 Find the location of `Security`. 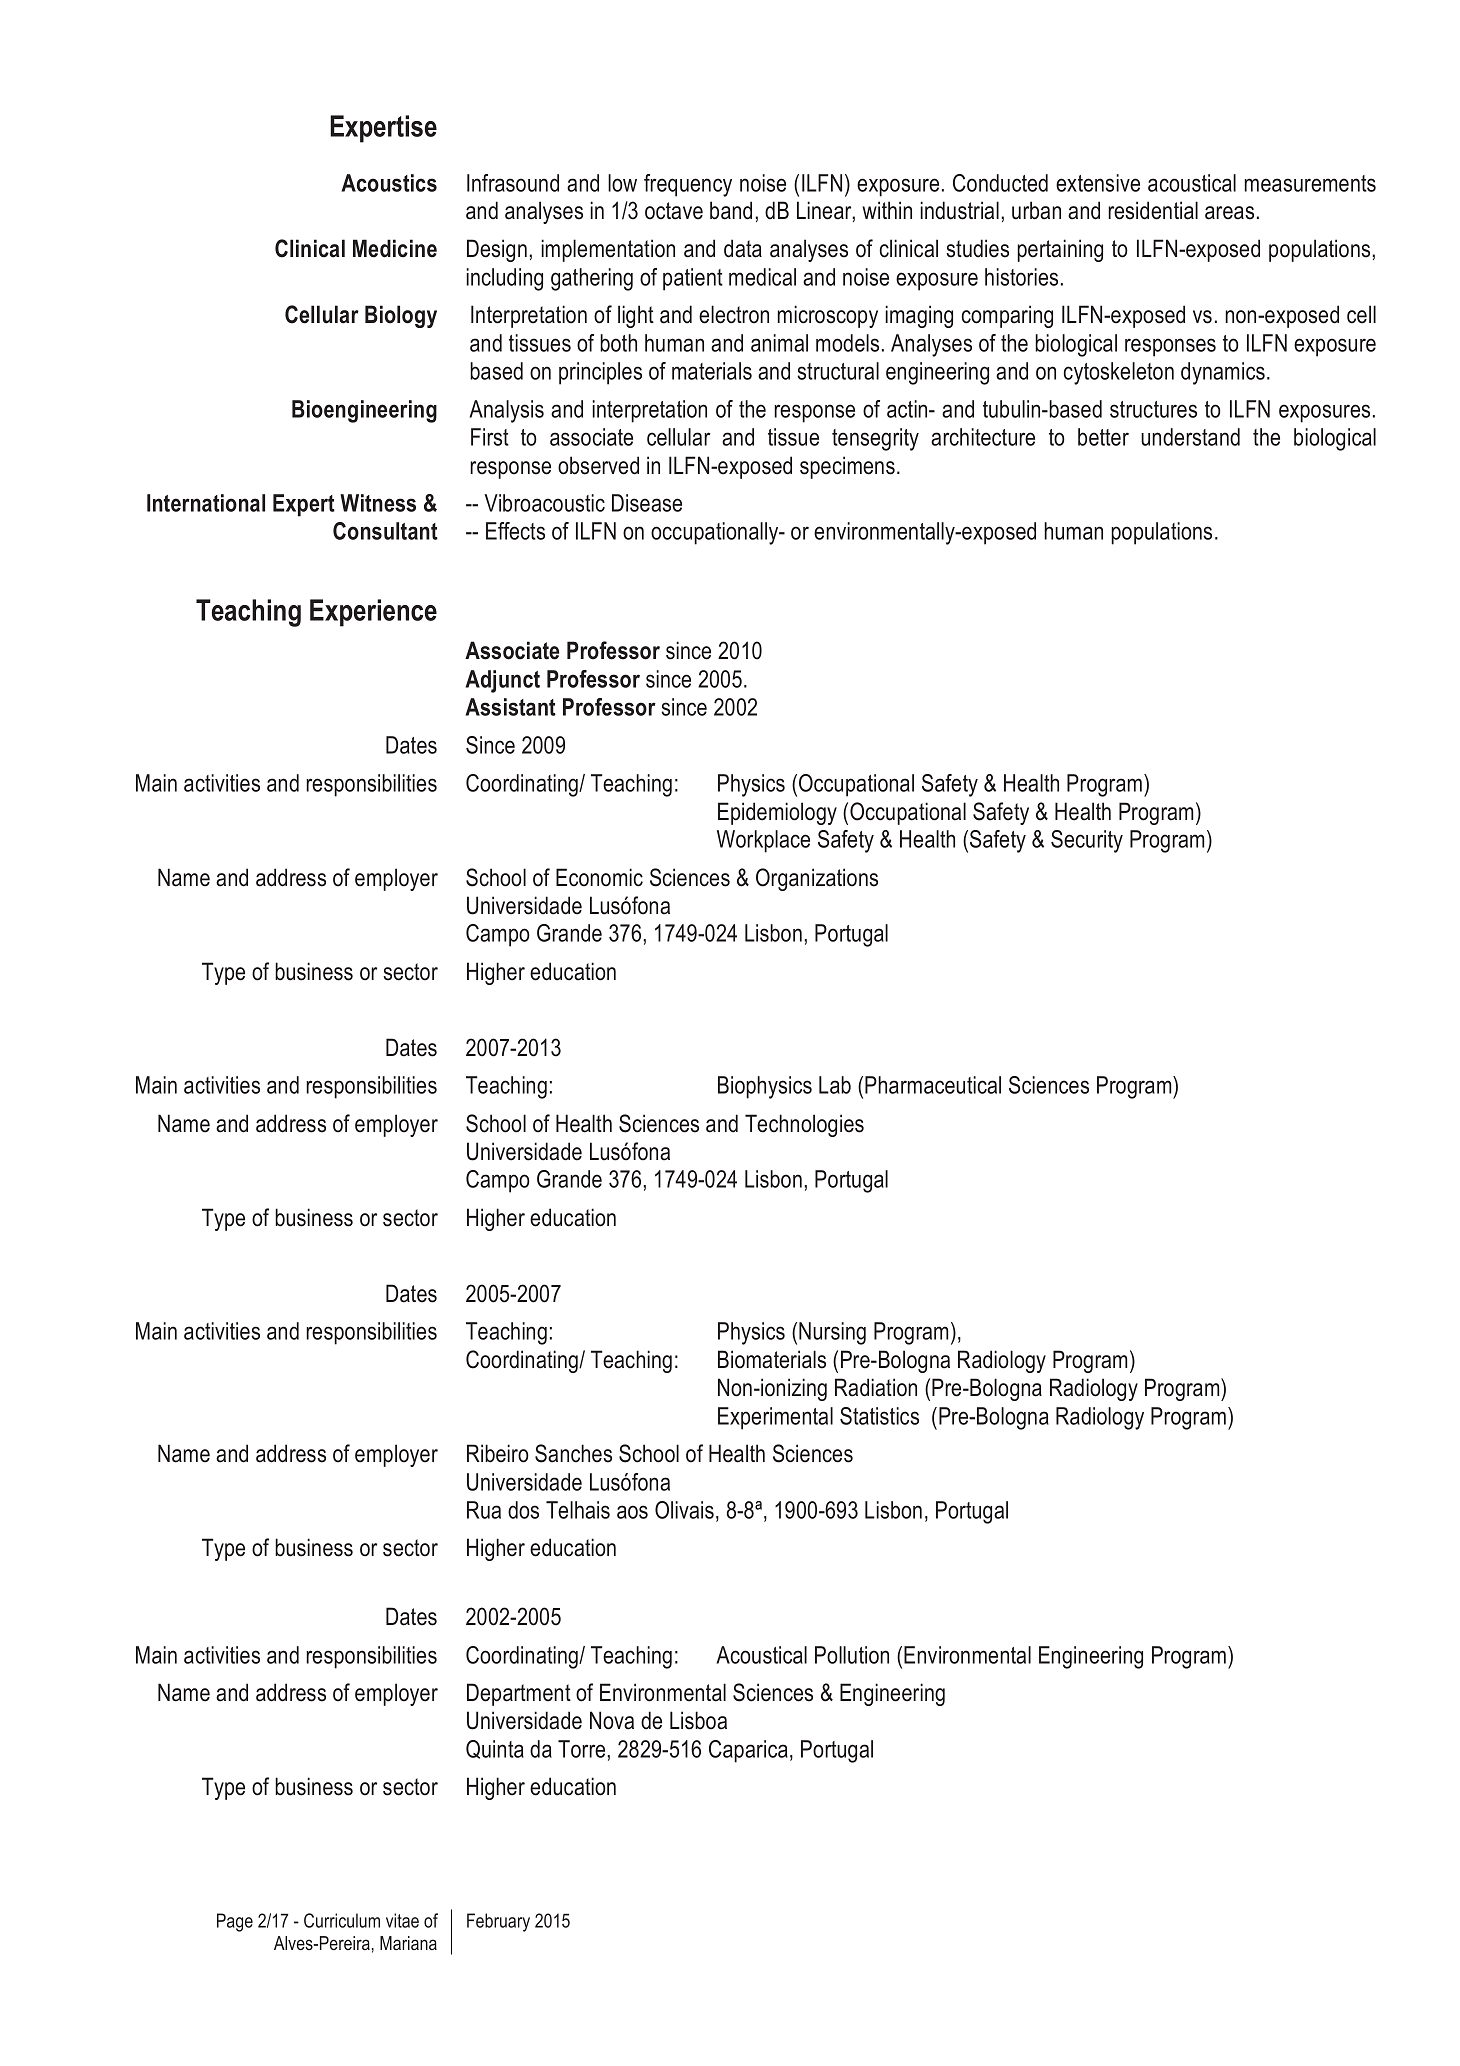

Security is located at coordinates (1087, 841).
